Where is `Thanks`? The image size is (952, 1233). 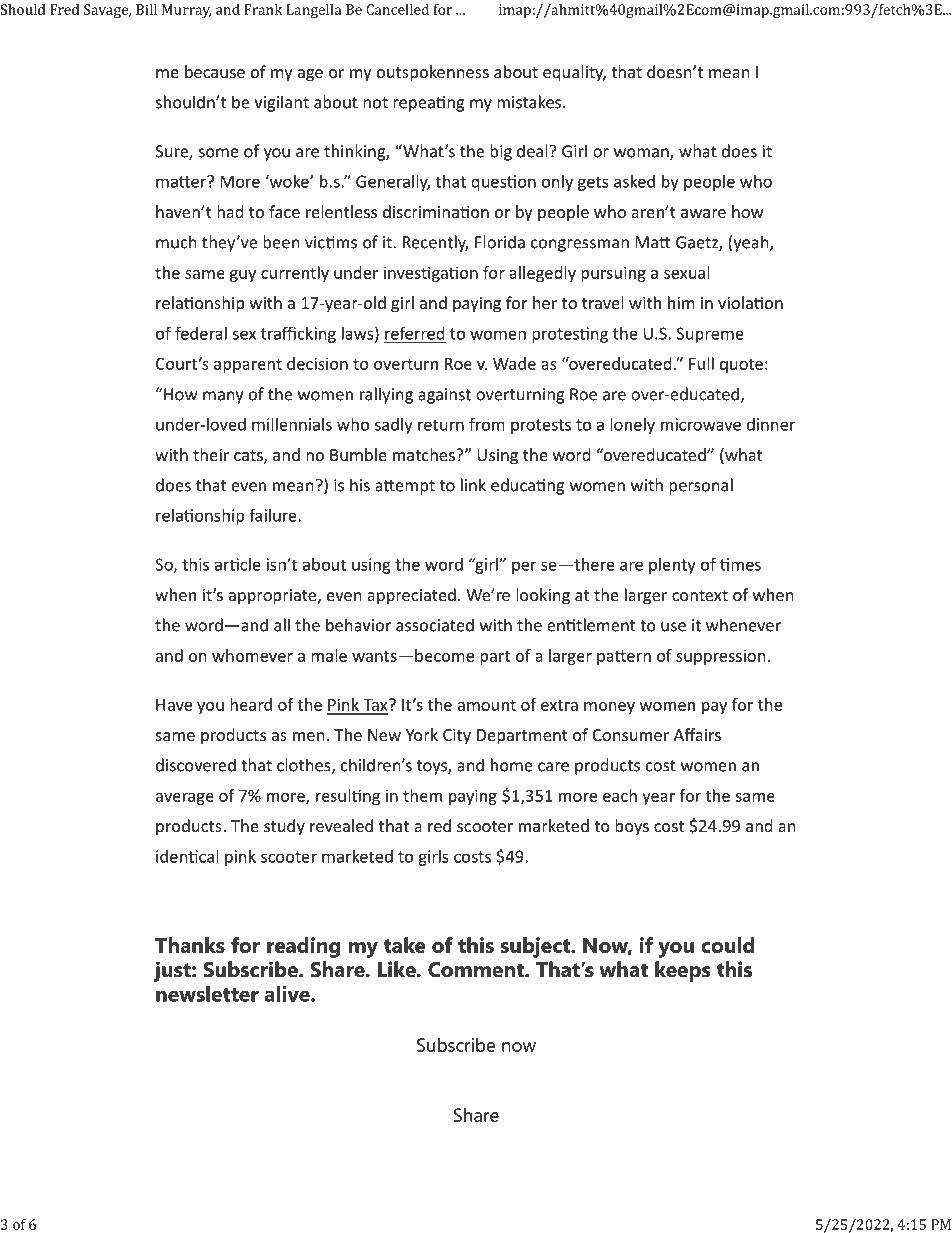
Thanks is located at coordinates (190, 945).
